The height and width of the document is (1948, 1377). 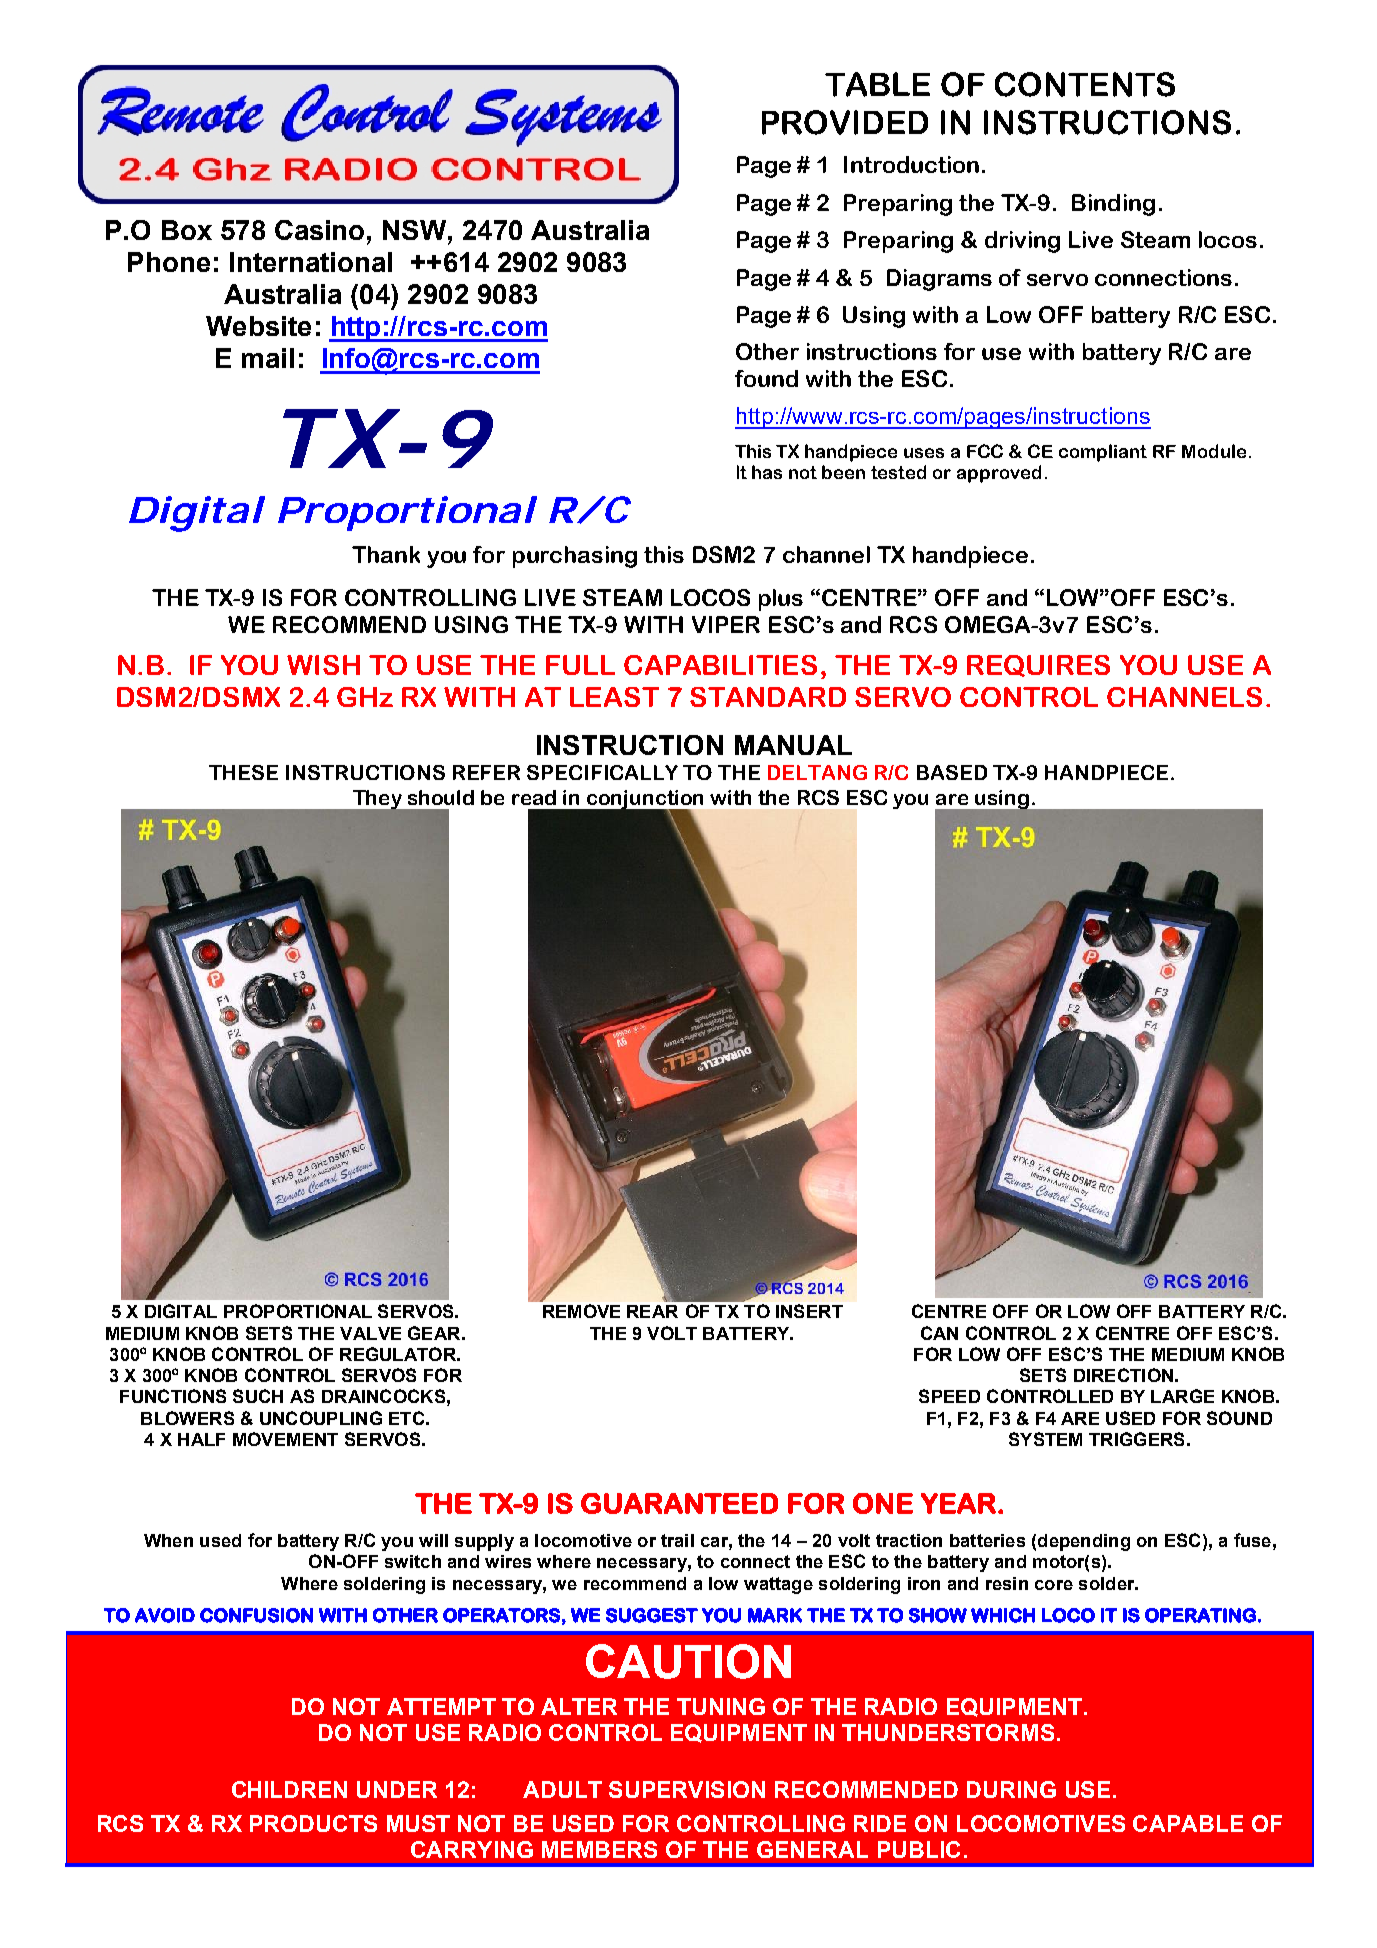 What do you see at coordinates (258, 1396) in the document?
I see `SUCH` at bounding box center [258, 1396].
